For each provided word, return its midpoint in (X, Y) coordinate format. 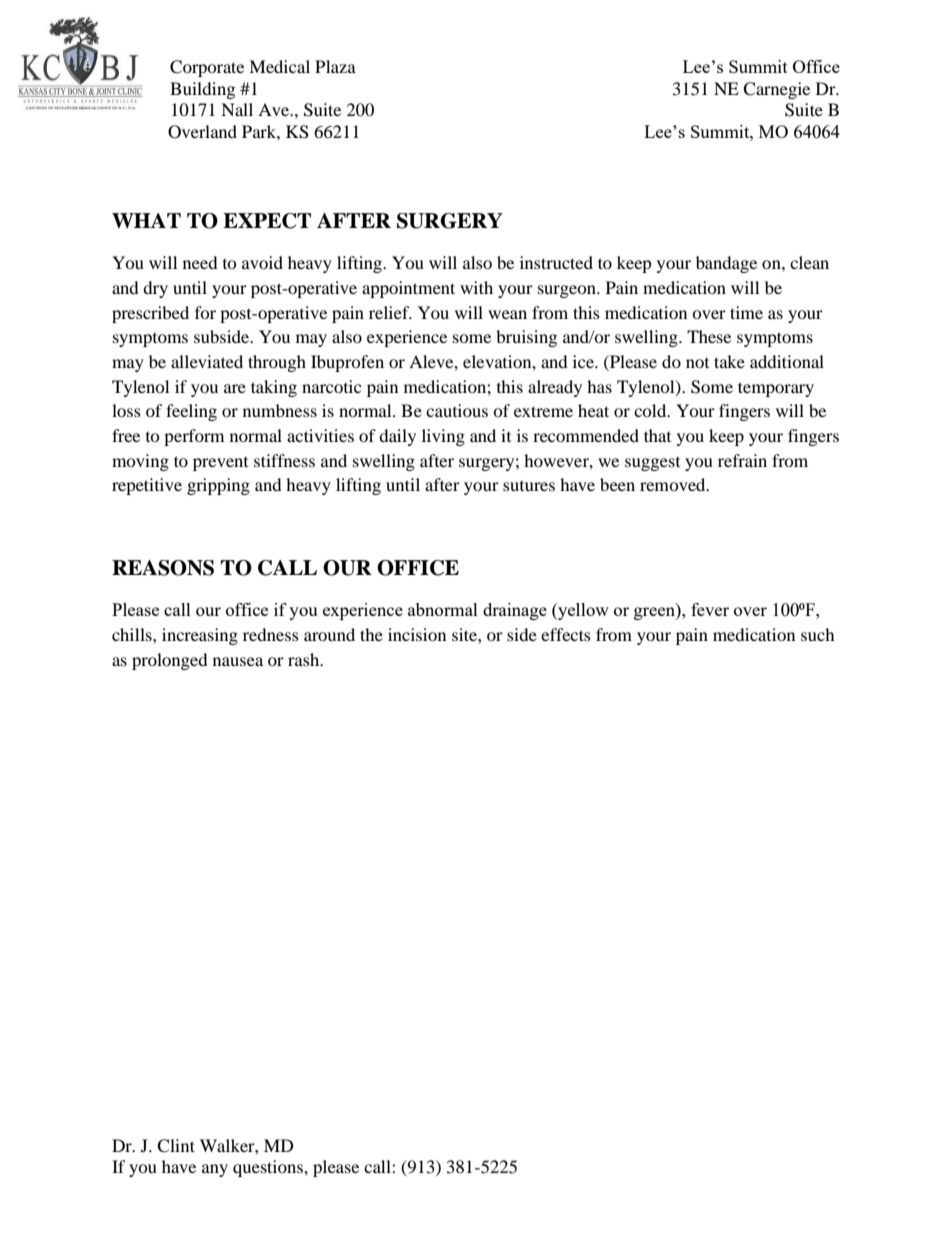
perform (194, 437)
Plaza (335, 66)
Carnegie (776, 90)
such (818, 634)
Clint (176, 1146)
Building (202, 90)
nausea (238, 661)
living (443, 437)
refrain (742, 460)
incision (417, 634)
